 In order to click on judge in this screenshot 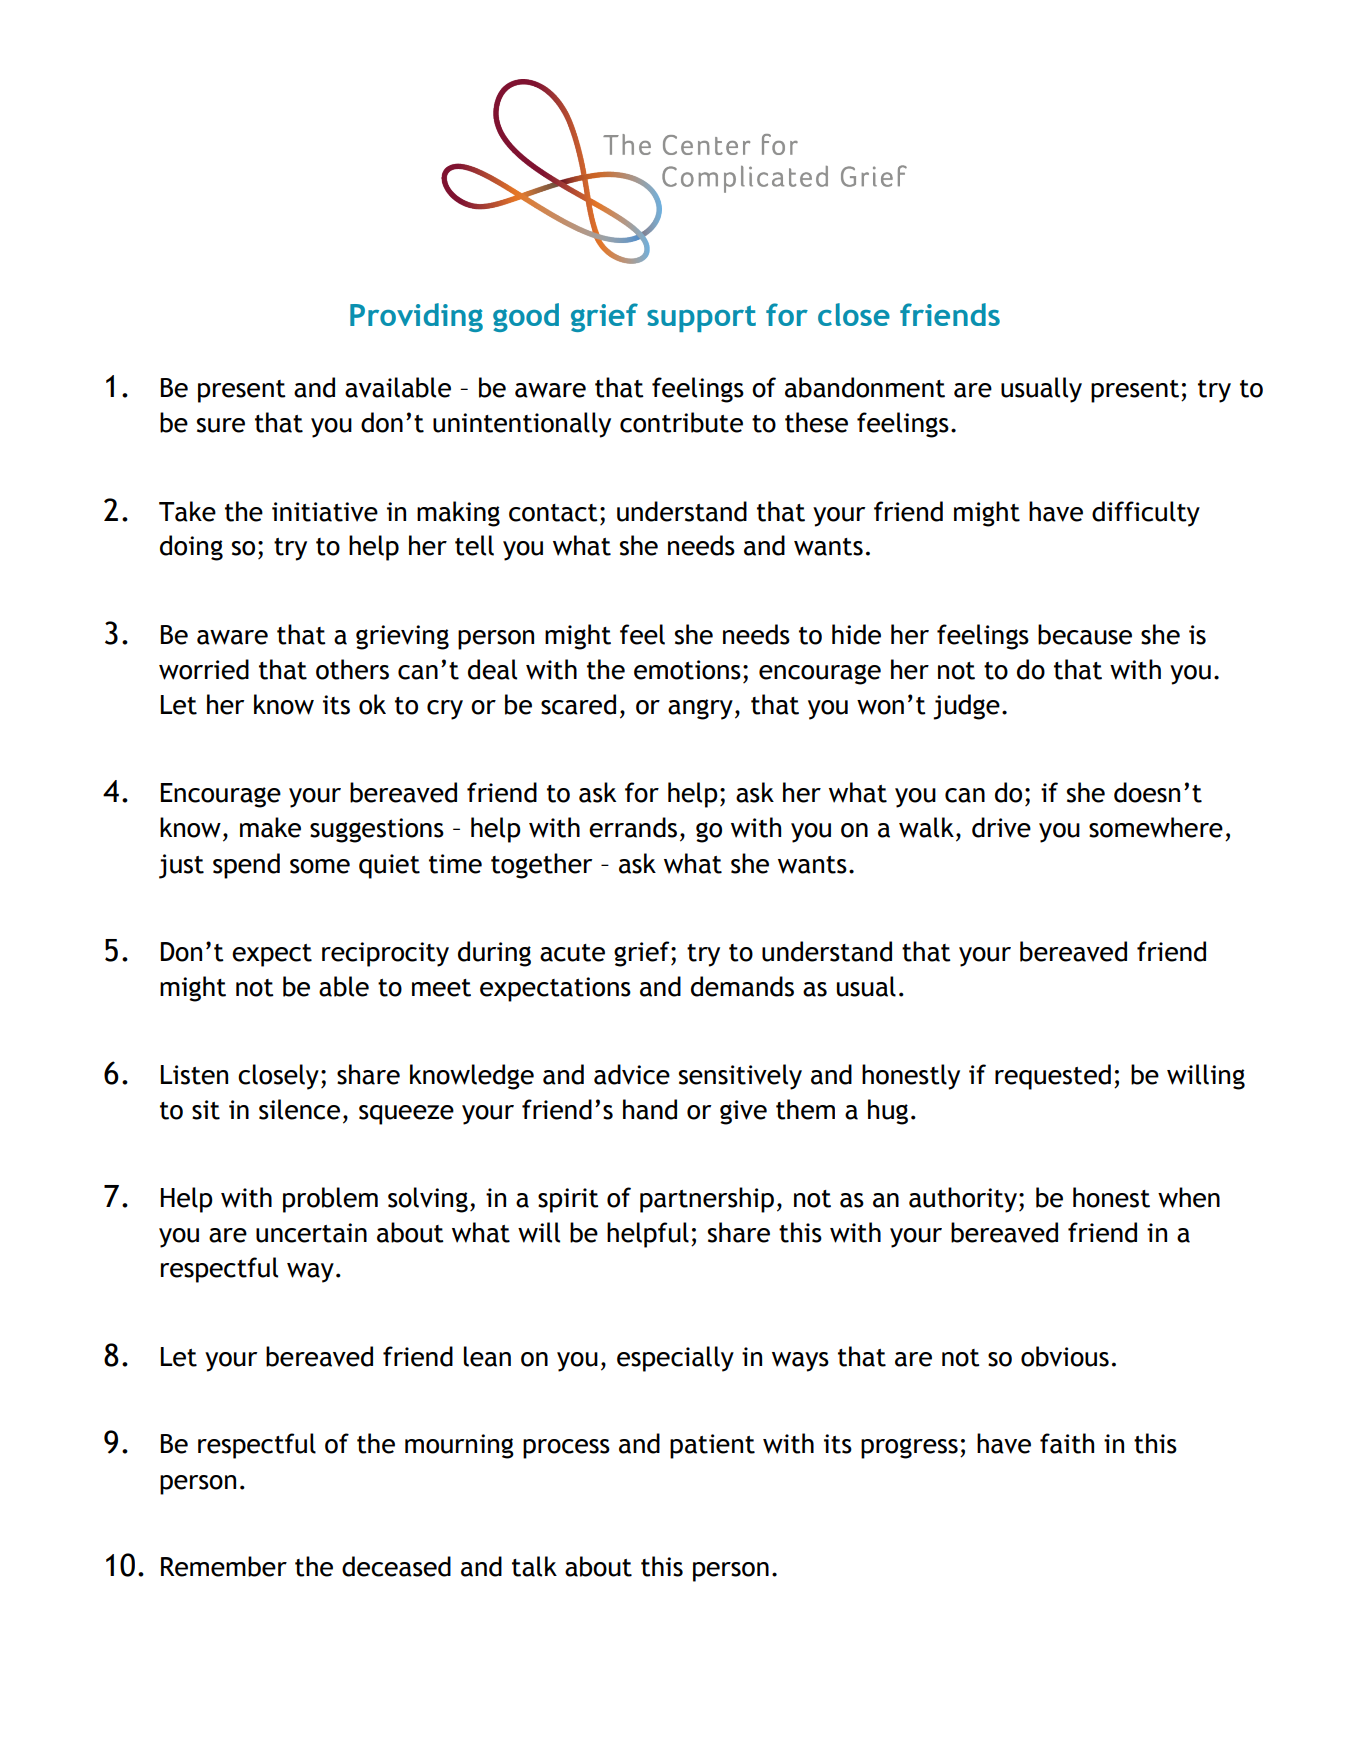, I will do `click(966, 707)`.
